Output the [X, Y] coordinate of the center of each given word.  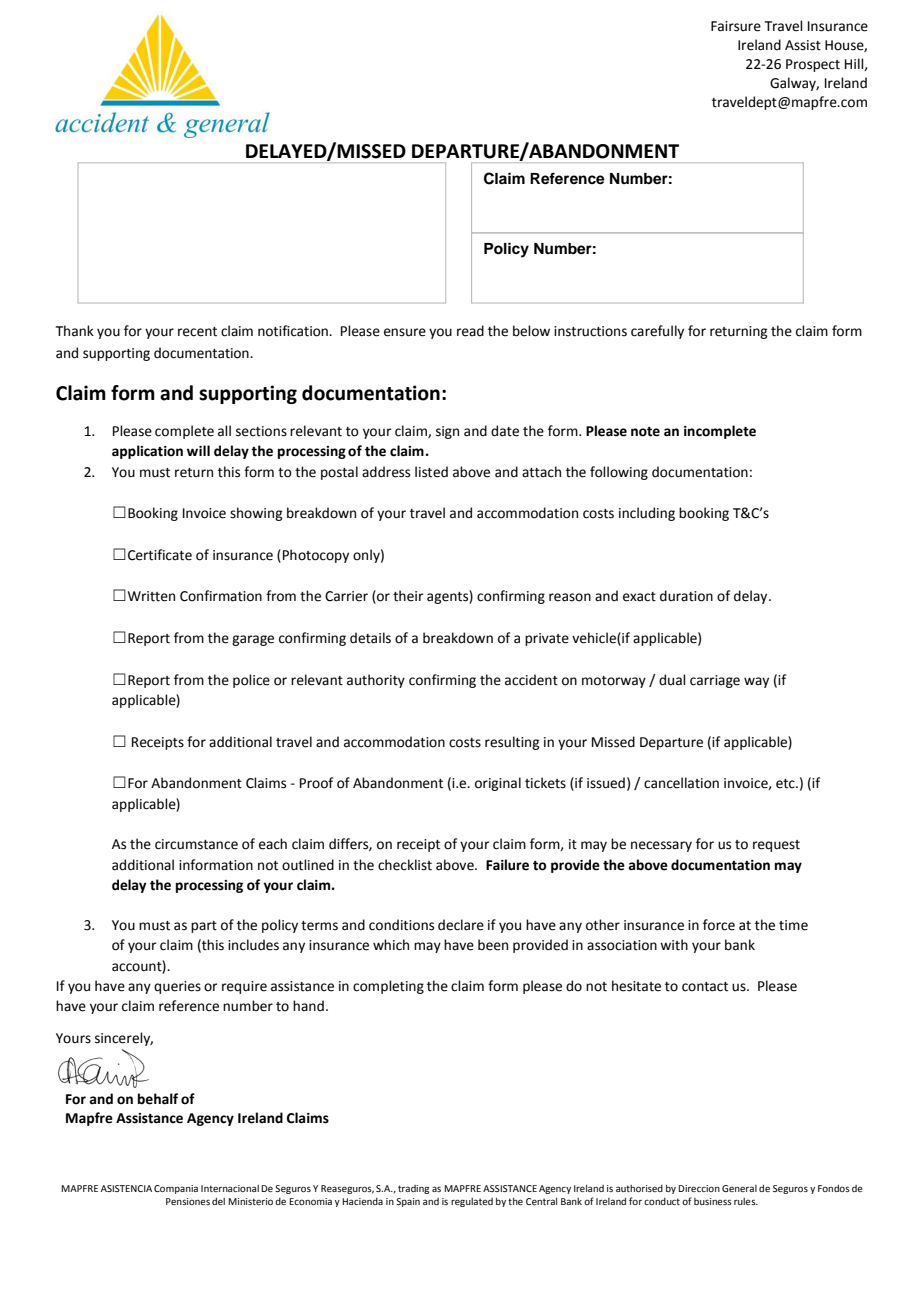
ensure [405, 332]
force [719, 925]
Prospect [813, 65]
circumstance [196, 844]
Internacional [230, 1188]
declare [461, 925]
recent [197, 332]
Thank [75, 331]
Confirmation [221, 596]
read [470, 331]
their [408, 596]
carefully [657, 332]
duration [686, 596]
